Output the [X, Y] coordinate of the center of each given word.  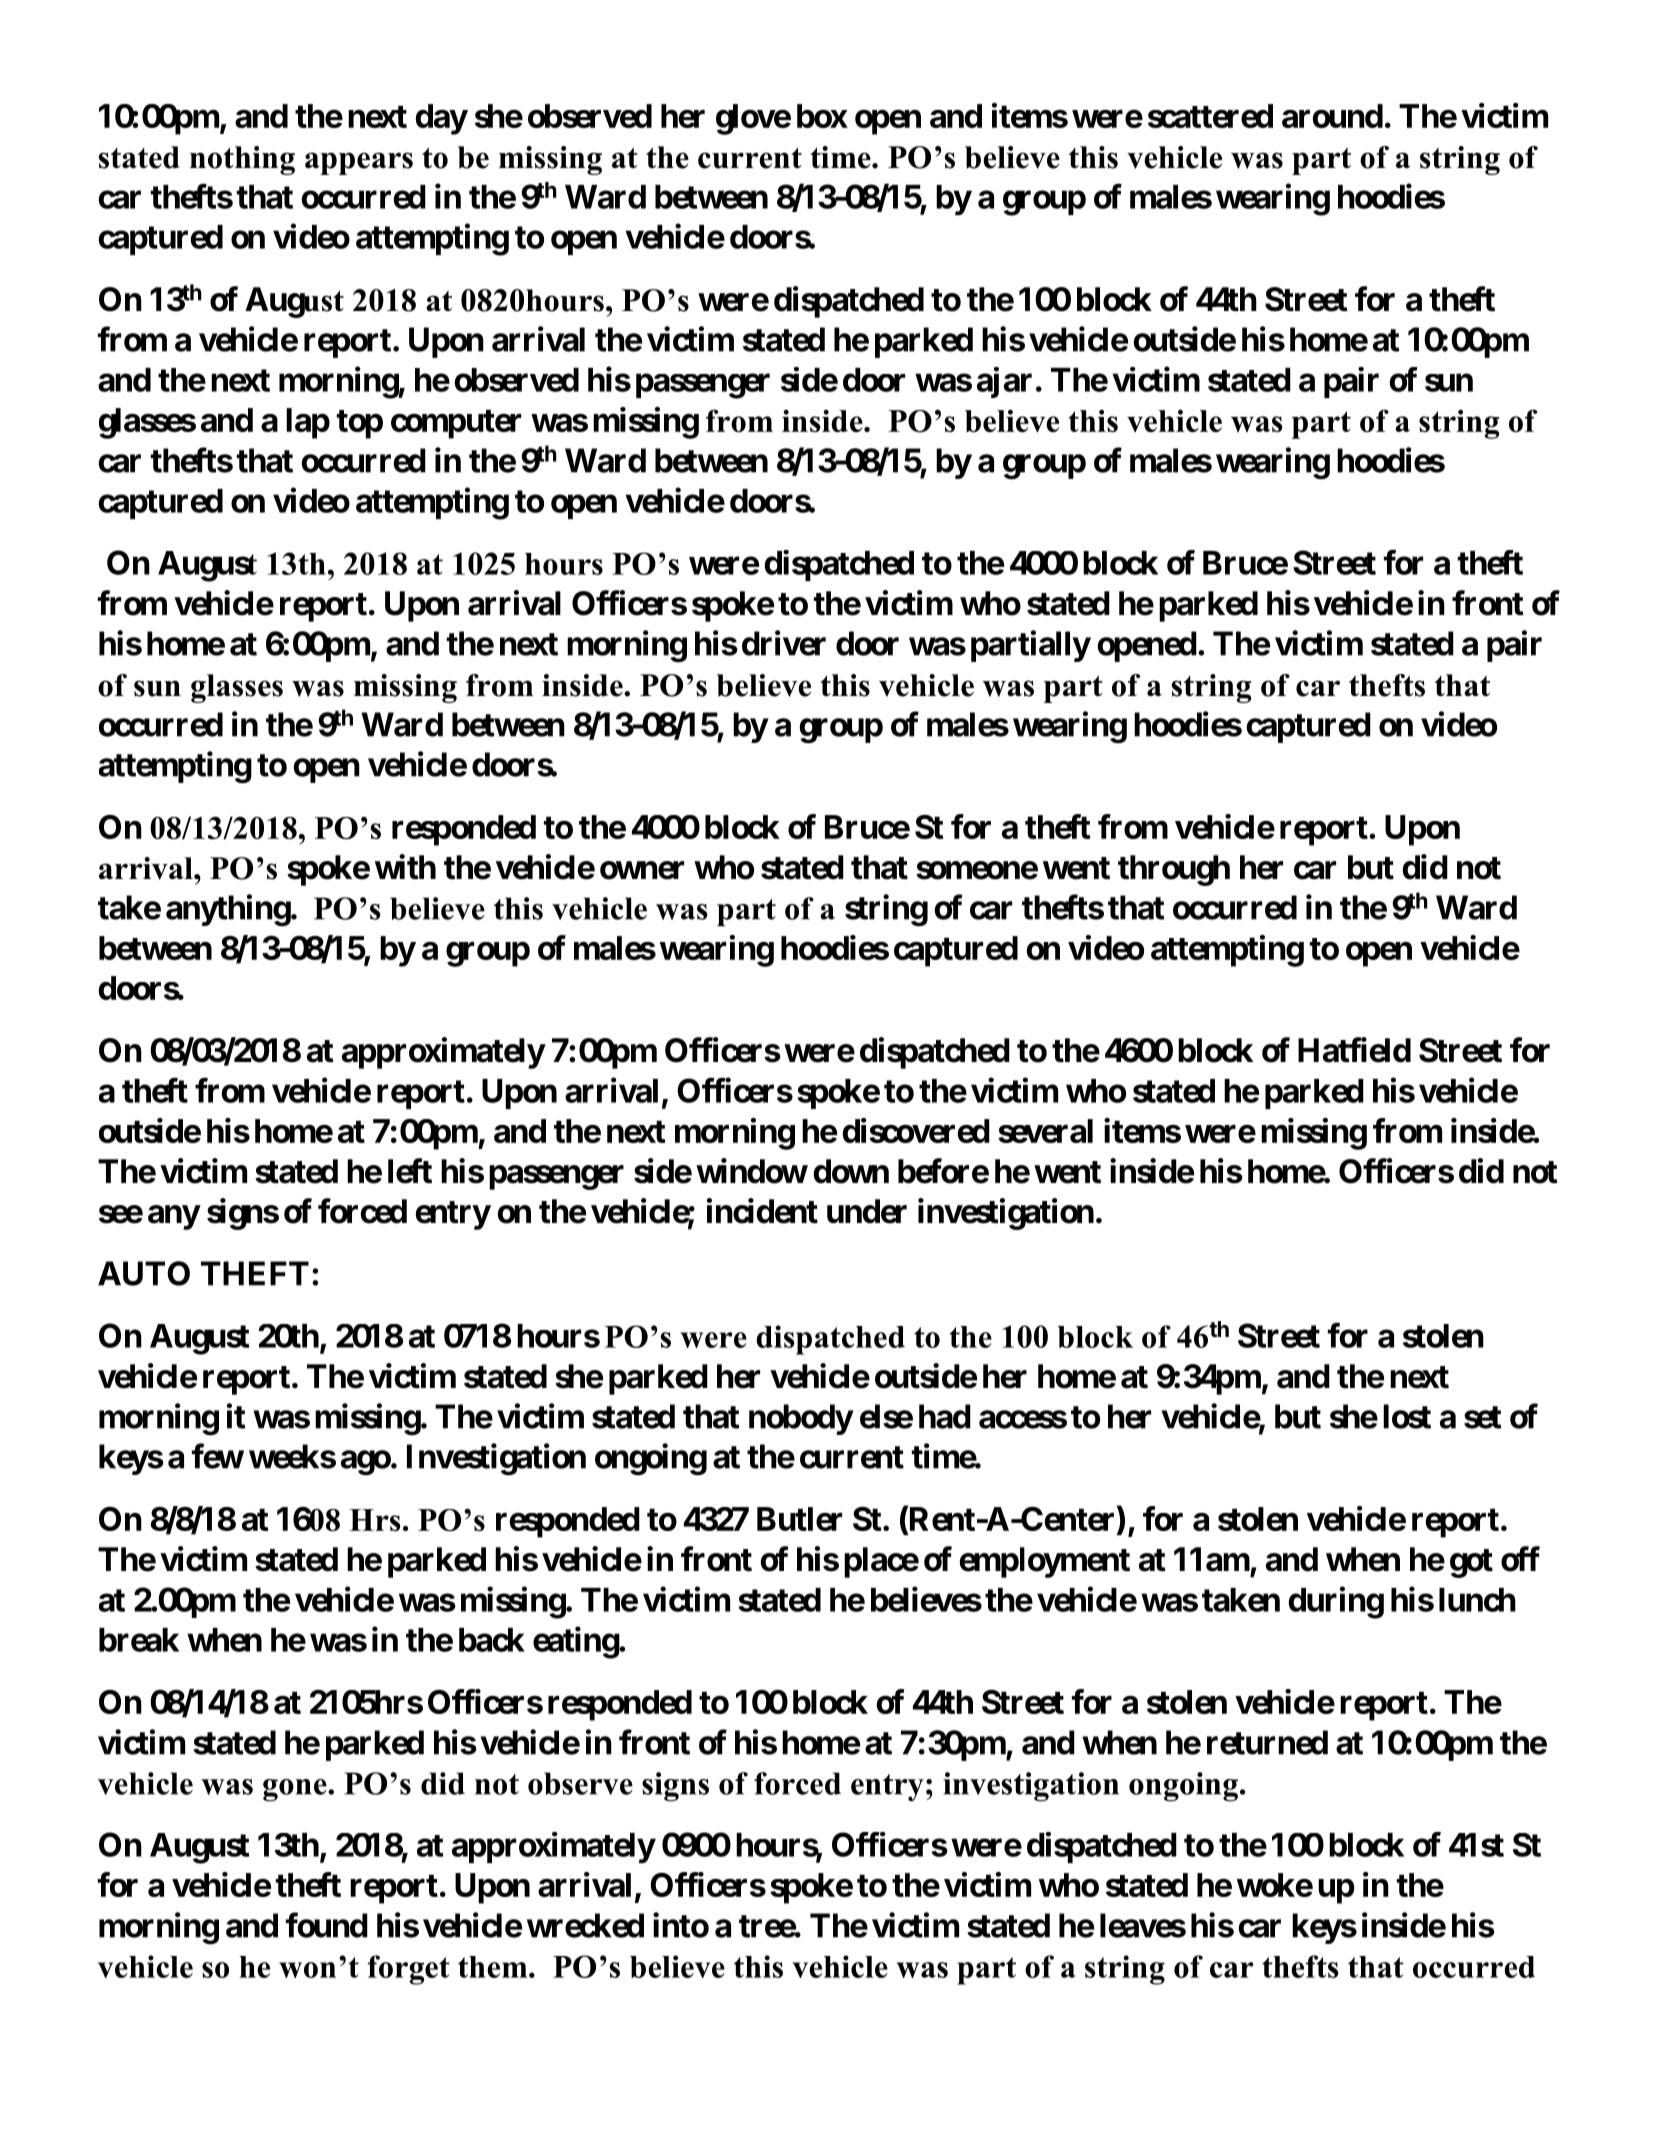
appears [359, 163]
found [327, 1925]
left [410, 1171]
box [822, 116]
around [1332, 116]
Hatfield [1354, 1050]
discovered [916, 1130]
